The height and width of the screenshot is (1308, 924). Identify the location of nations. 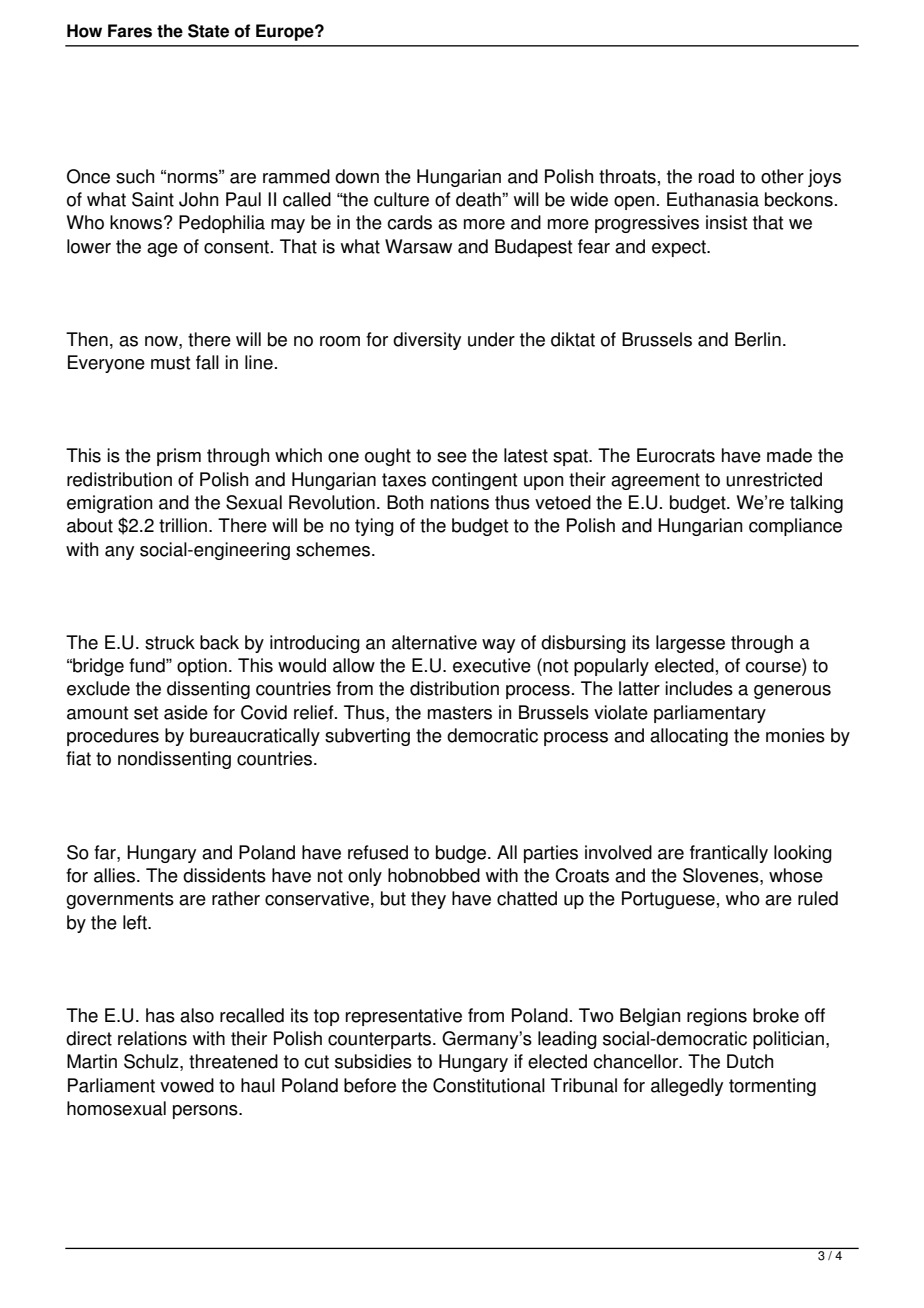
(460, 502).
